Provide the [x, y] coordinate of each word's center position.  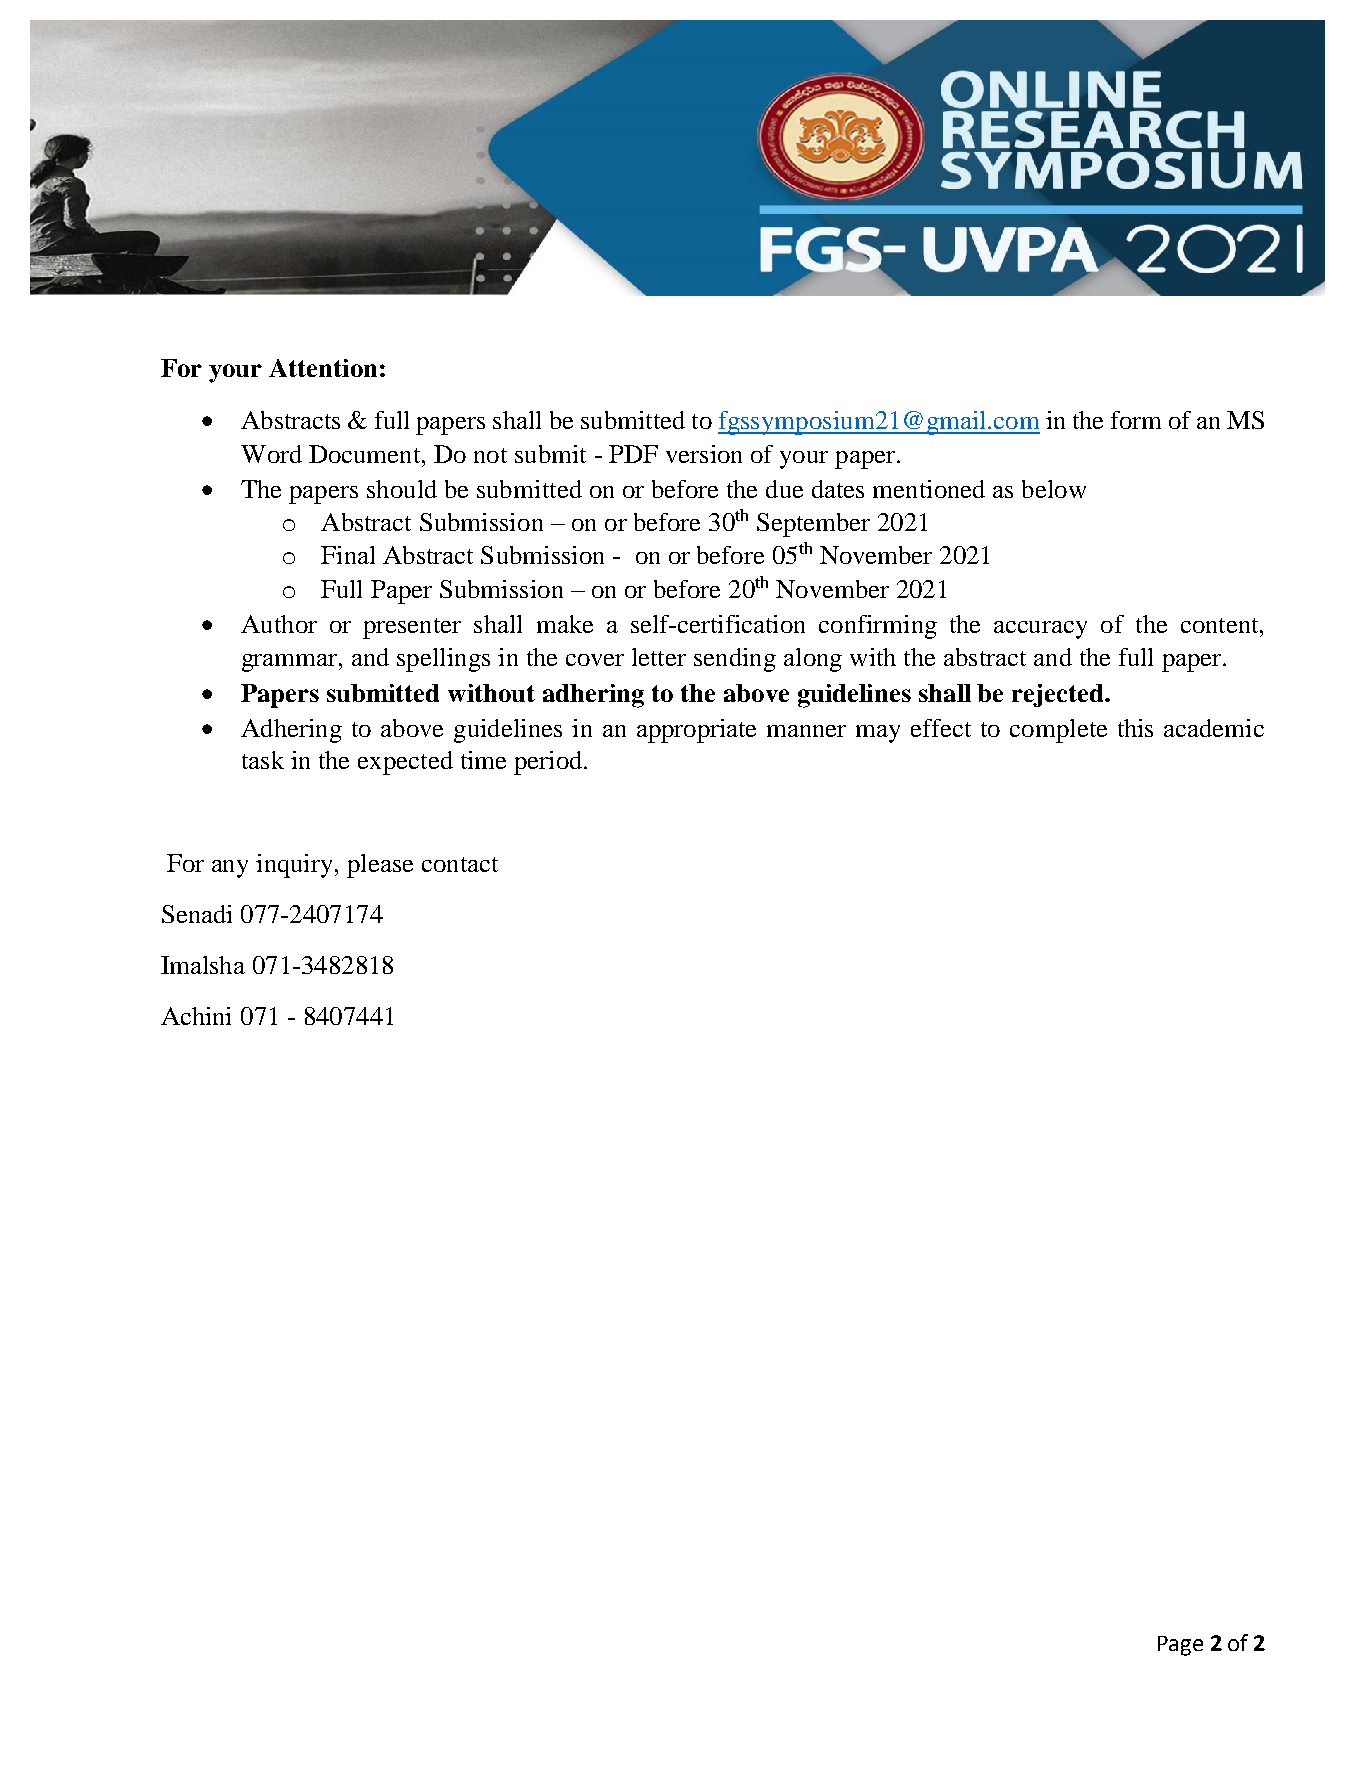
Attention [323, 368]
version [704, 454]
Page [1180, 1646]
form [1136, 420]
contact [460, 864]
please [380, 866]
